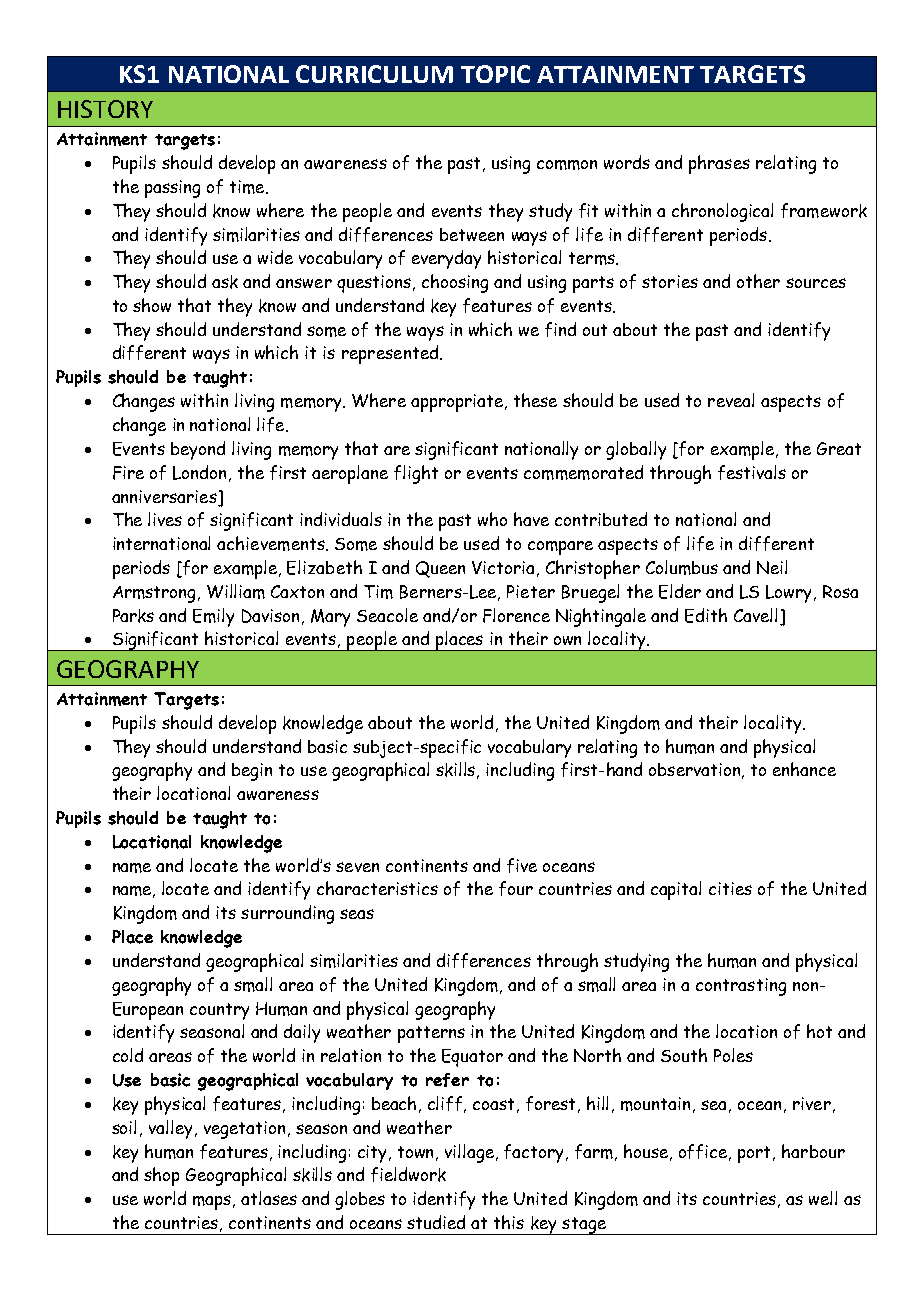 Image resolution: width=924 pixels, height=1308 pixels. I want to click on maps, so click(212, 1202).
